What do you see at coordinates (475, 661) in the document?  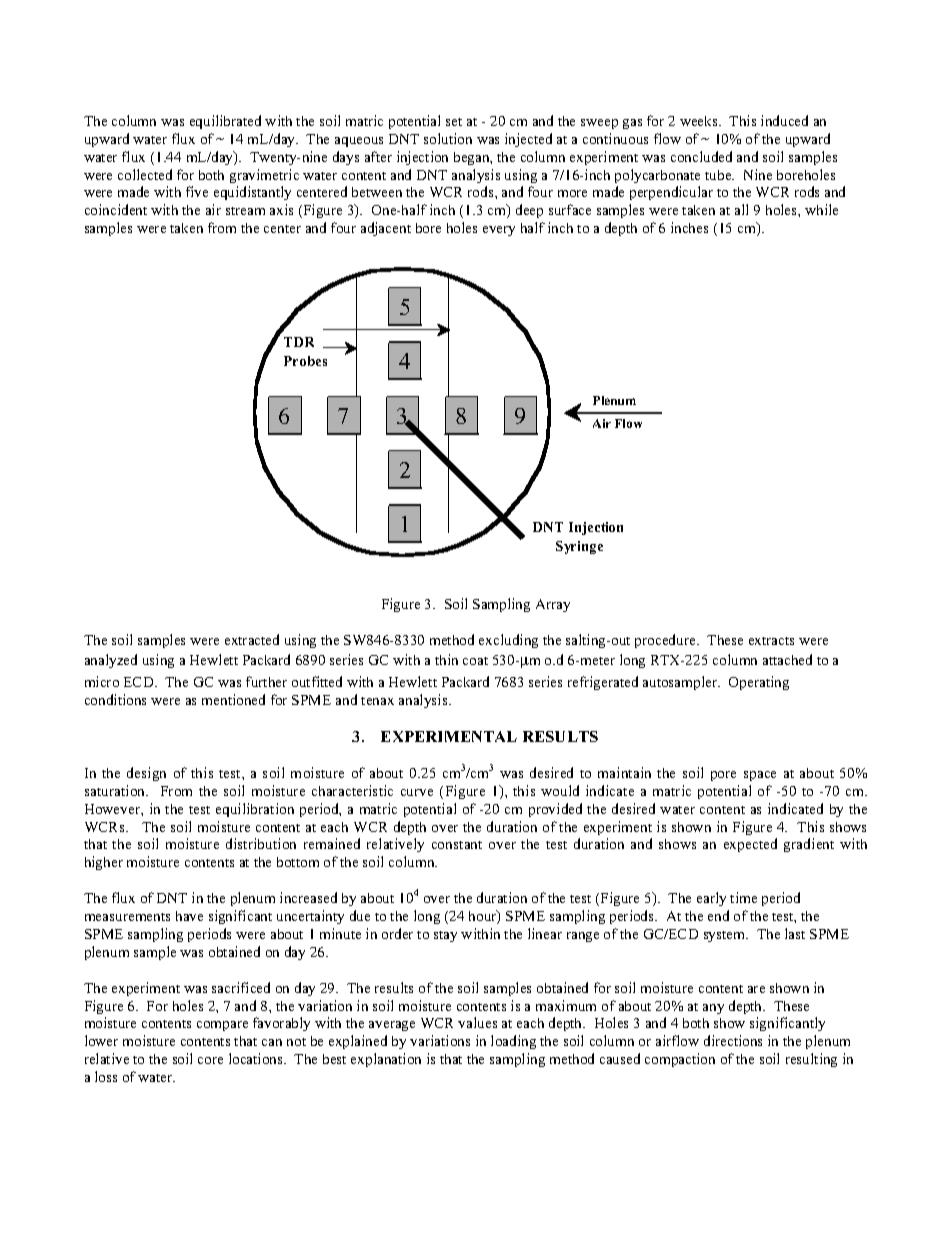 I see `coat` at bounding box center [475, 661].
